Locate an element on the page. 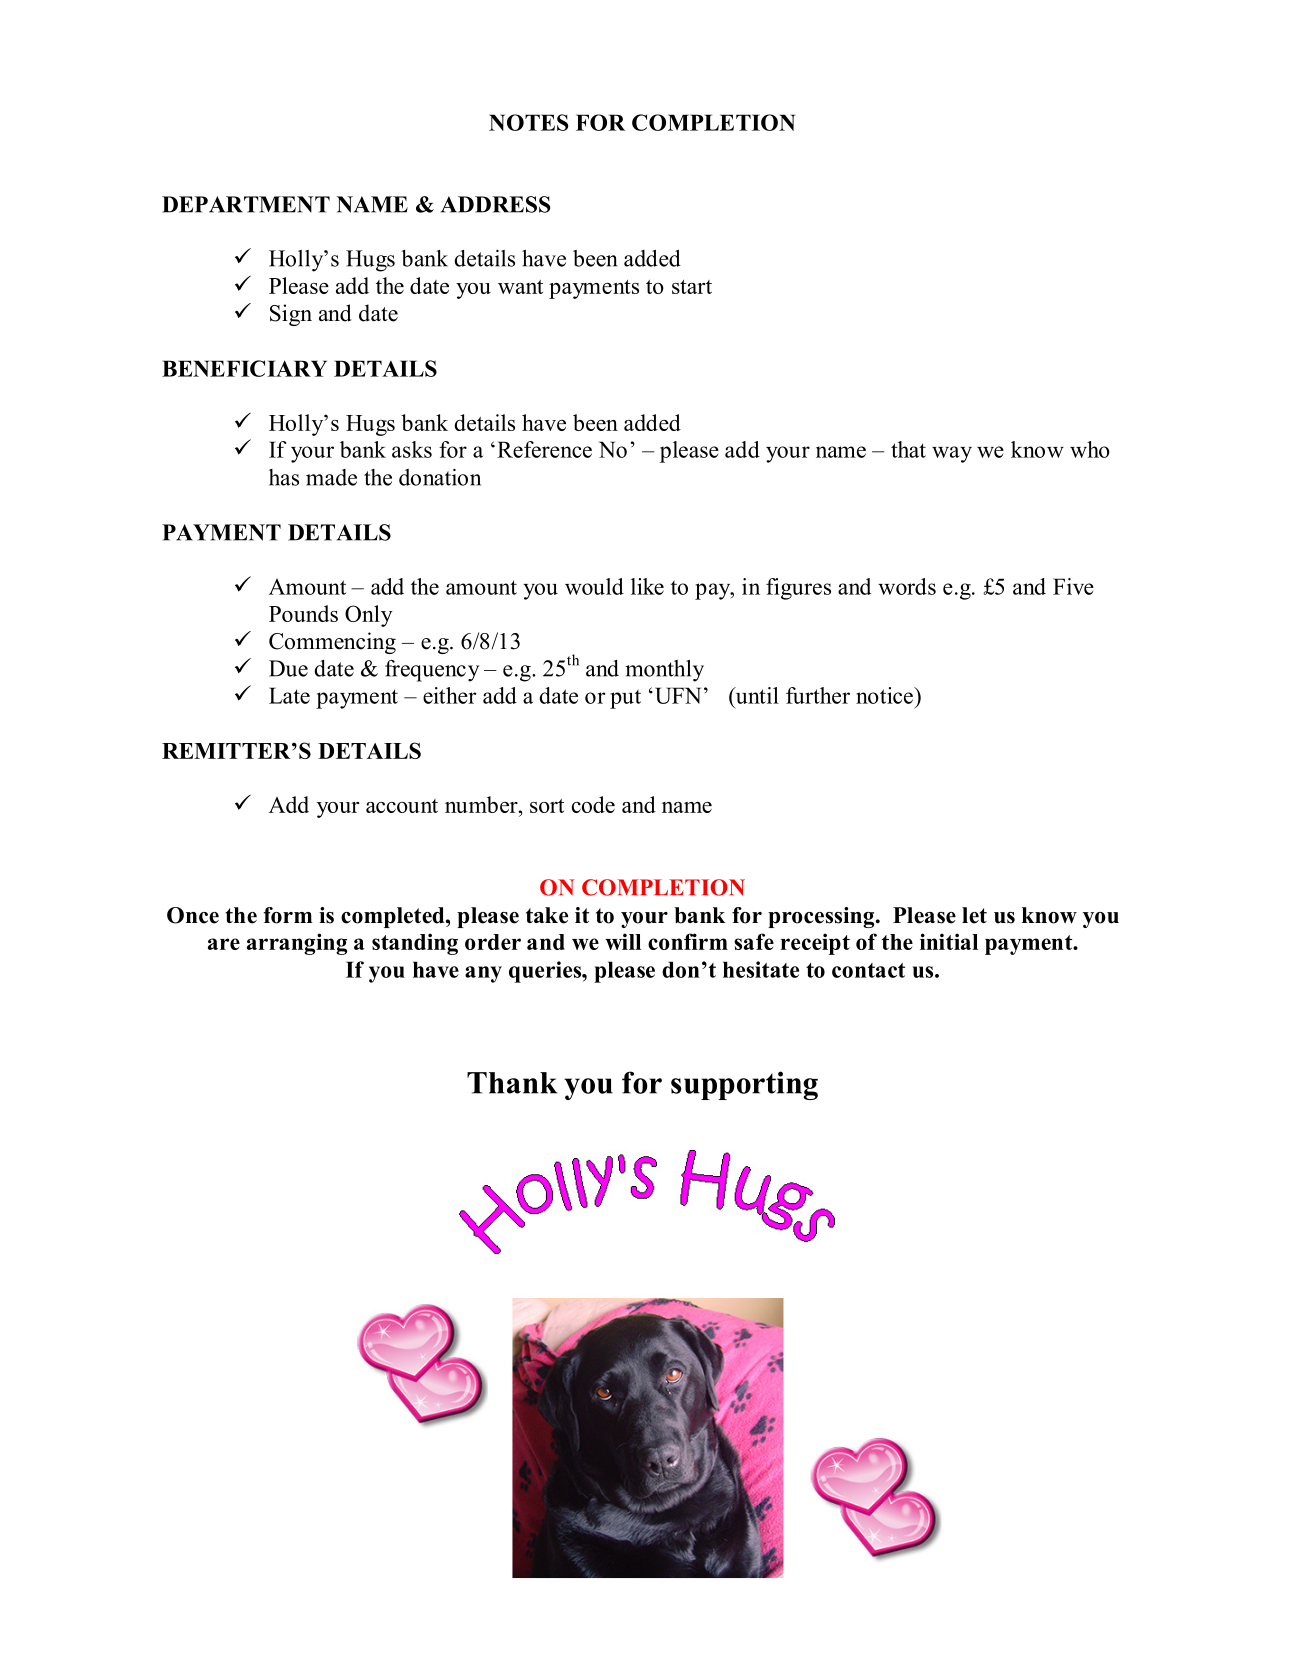 The image size is (1289, 1668). account is located at coordinates (402, 806).
